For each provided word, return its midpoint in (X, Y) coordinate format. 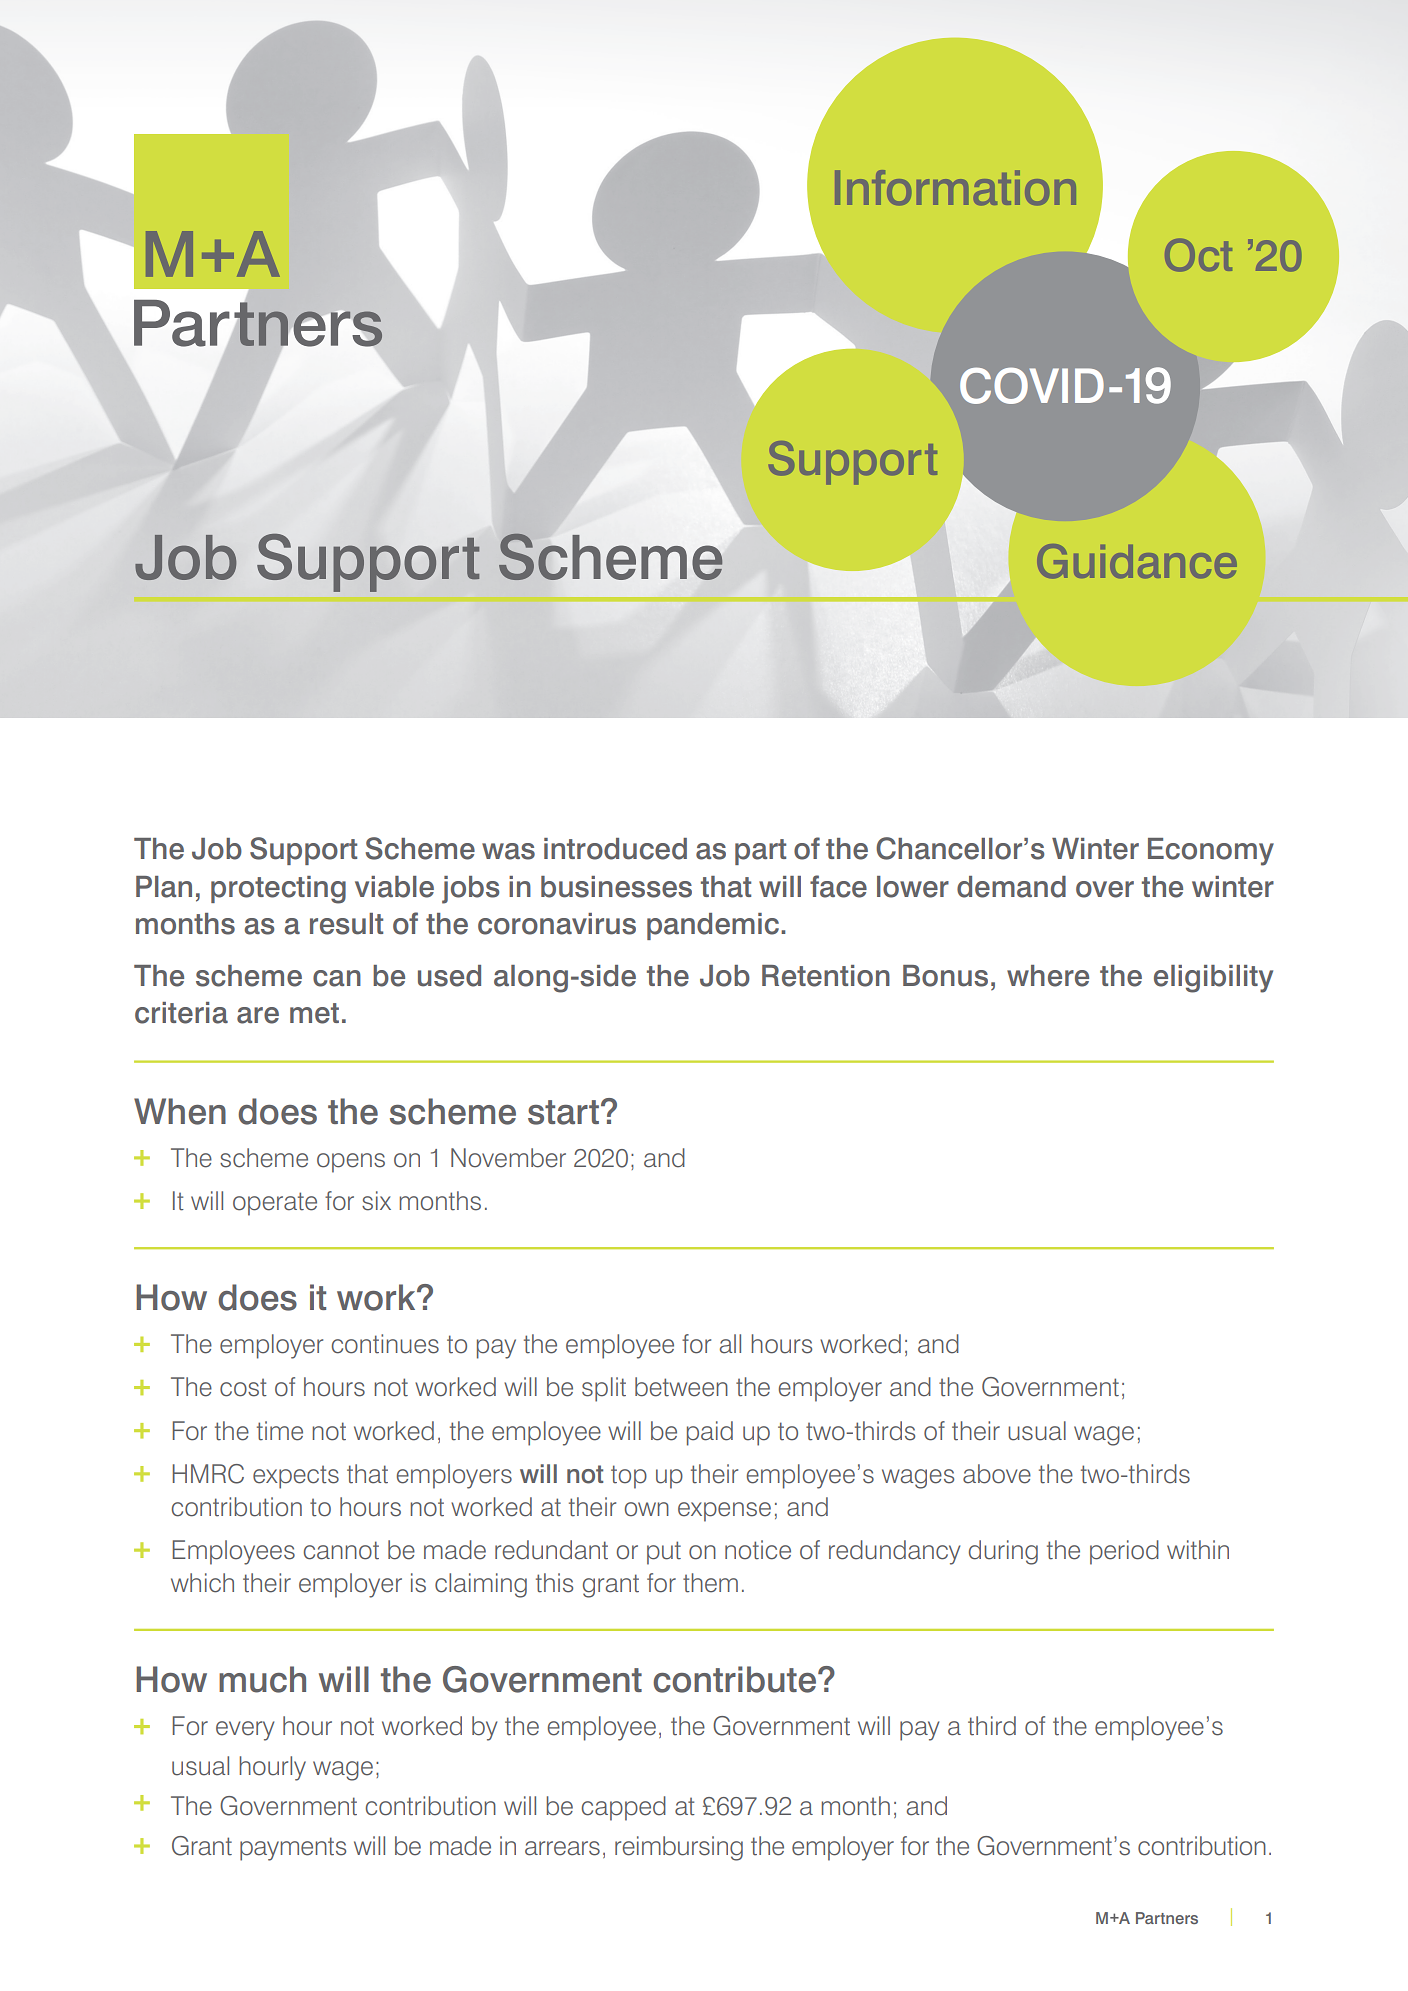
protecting (278, 890)
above (997, 1474)
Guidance (1137, 561)
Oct (1198, 255)
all (730, 1344)
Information (955, 188)
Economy (1211, 852)
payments (293, 1849)
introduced (615, 849)
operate (275, 1204)
